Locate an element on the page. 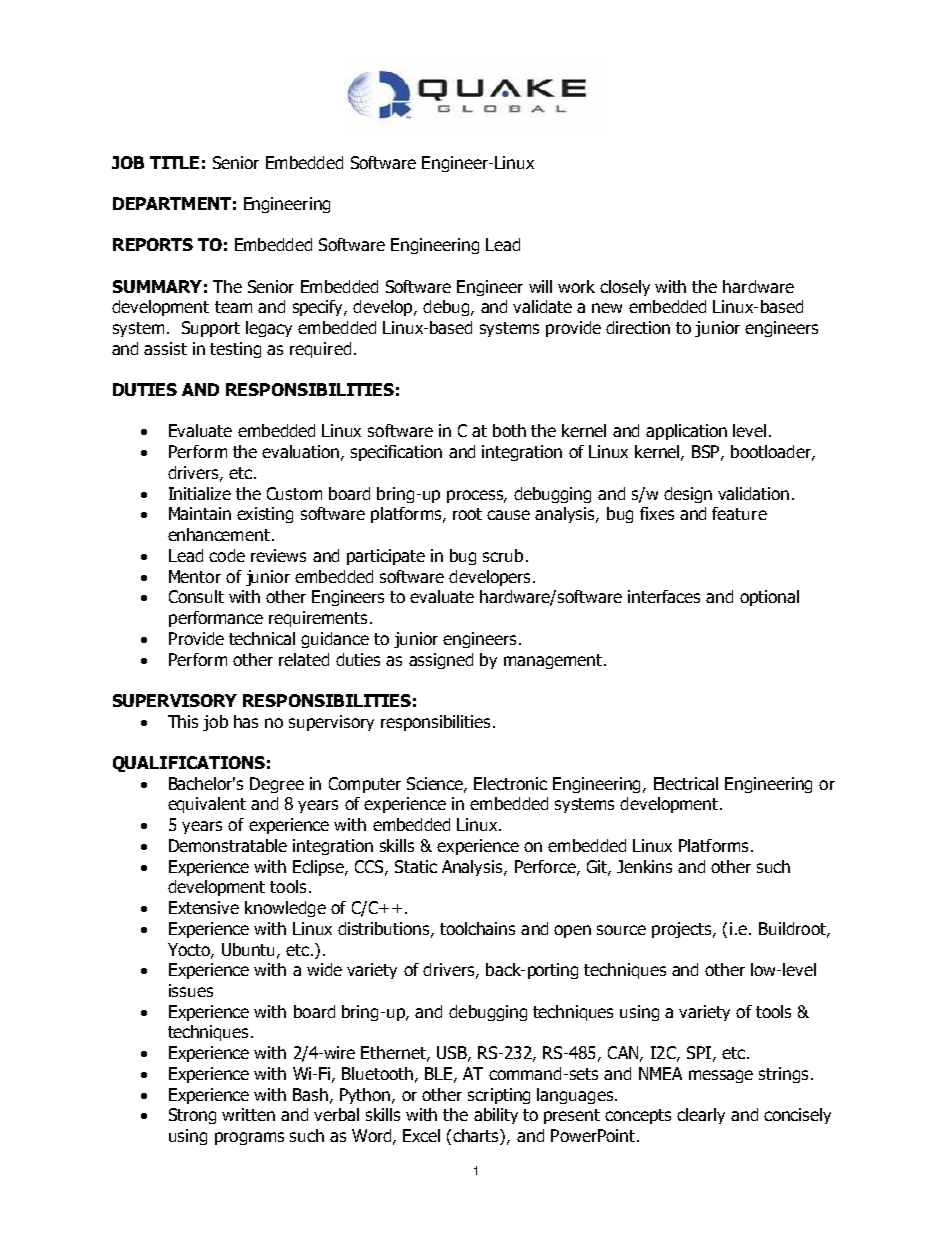  DEPARTMENT is located at coordinates (172, 203).
